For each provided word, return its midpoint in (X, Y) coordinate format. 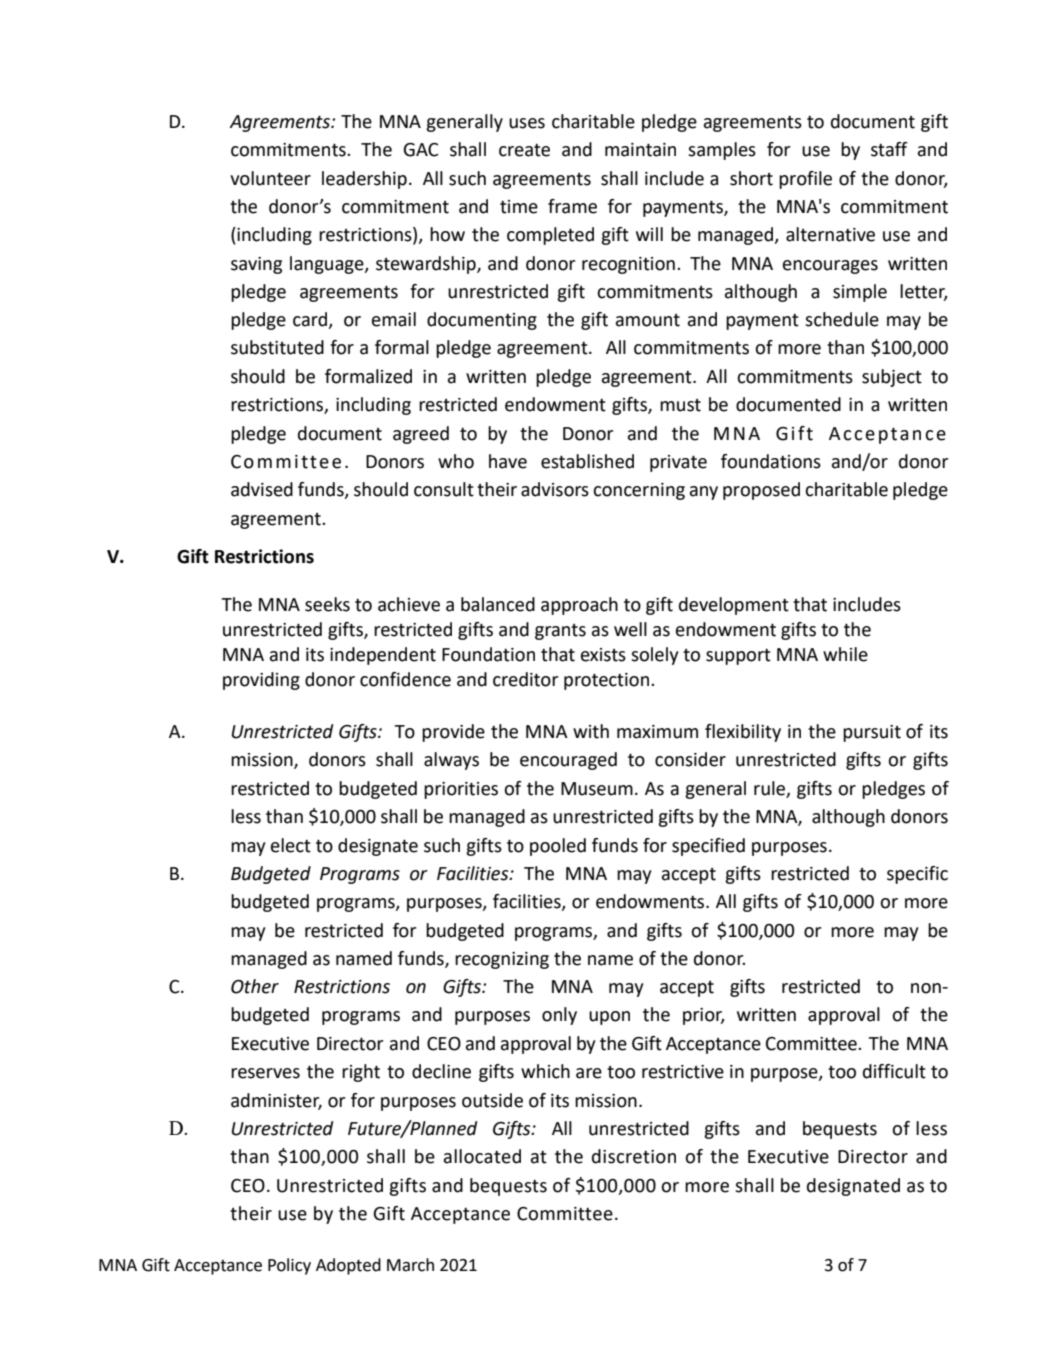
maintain (640, 150)
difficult (894, 1071)
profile (805, 180)
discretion (634, 1156)
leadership (364, 180)
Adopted (348, 1266)
